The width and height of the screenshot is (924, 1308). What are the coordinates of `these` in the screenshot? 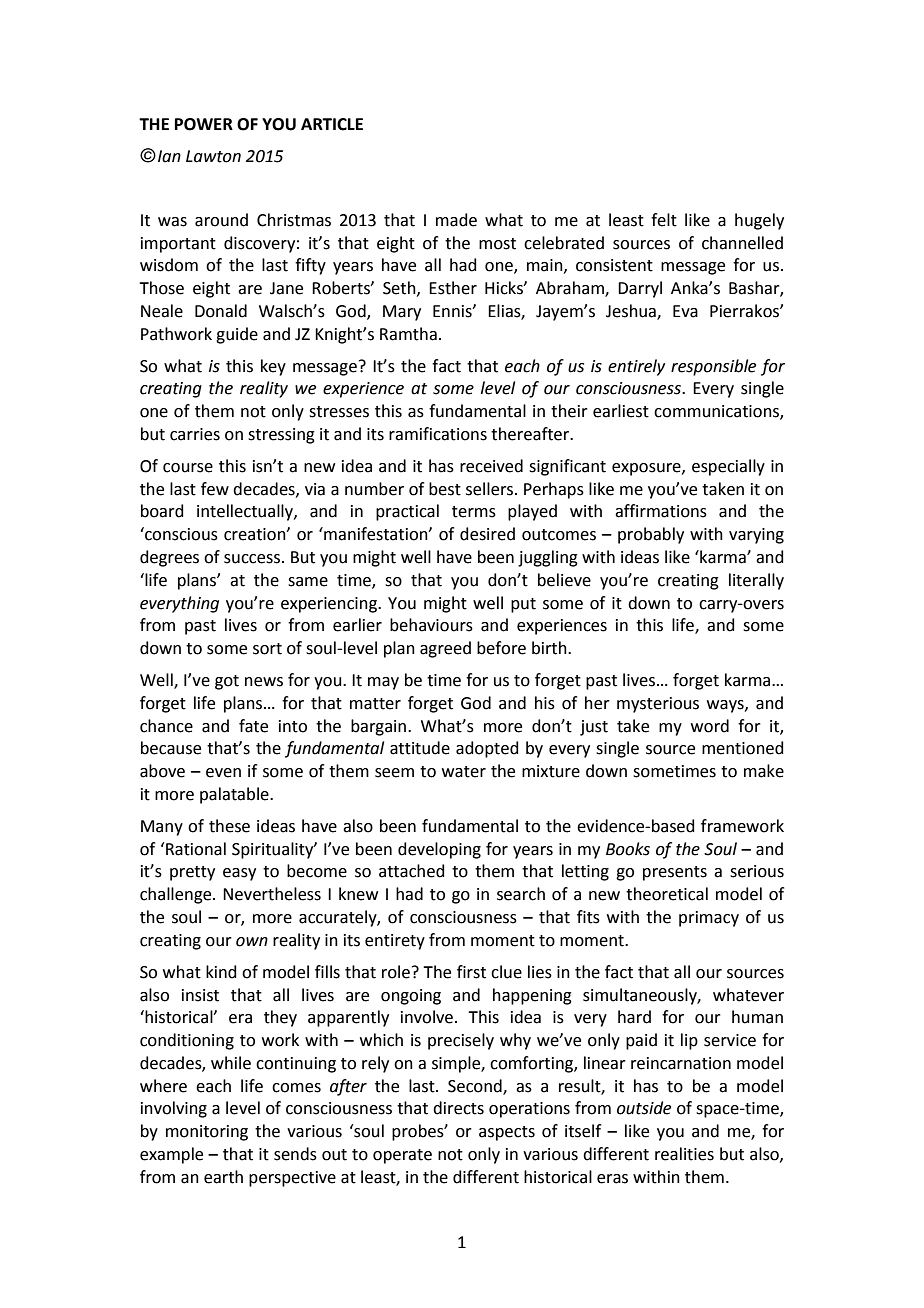 It's located at (229, 826).
